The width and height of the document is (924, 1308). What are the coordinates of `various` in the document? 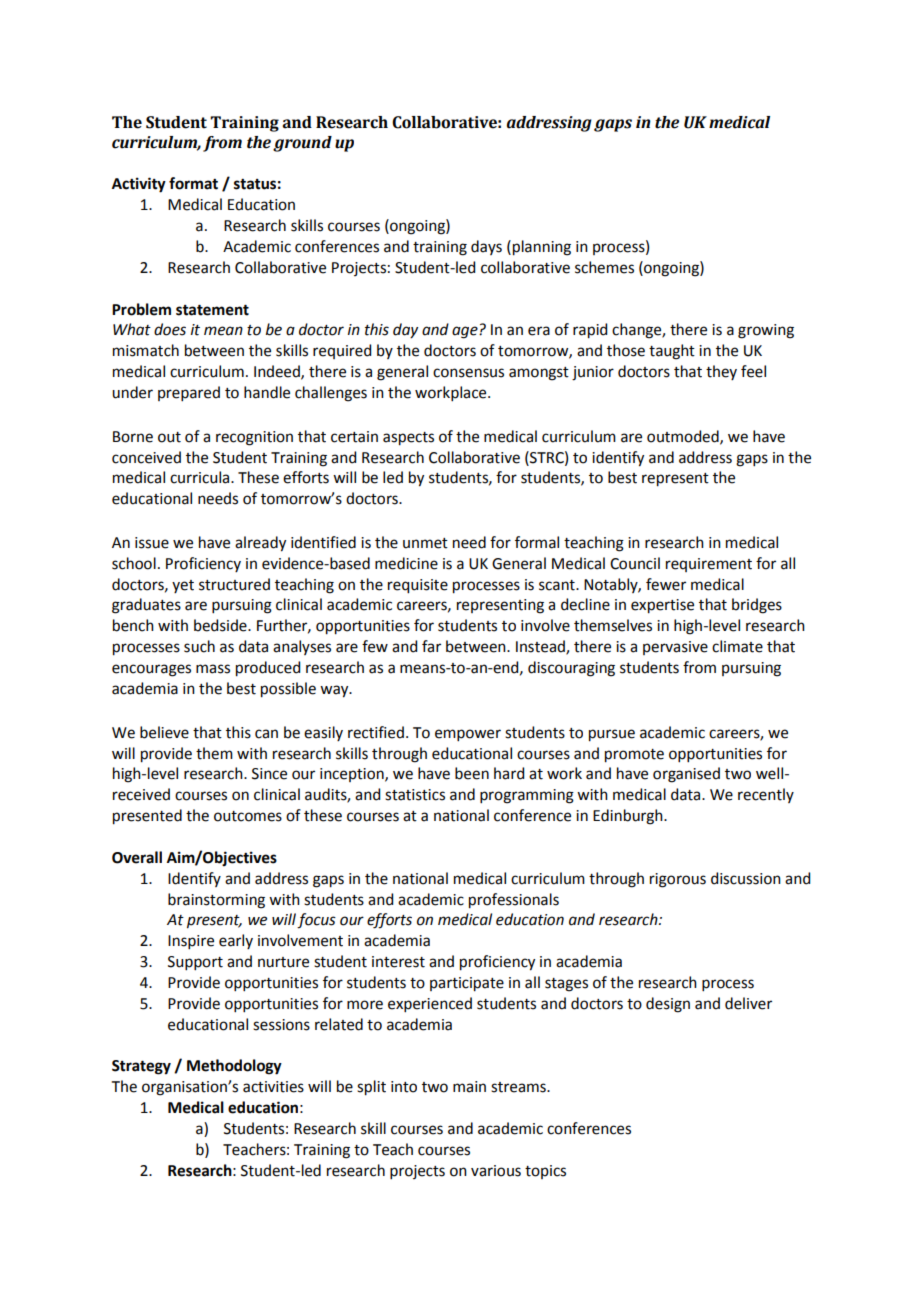 It's located at (496, 1171).
